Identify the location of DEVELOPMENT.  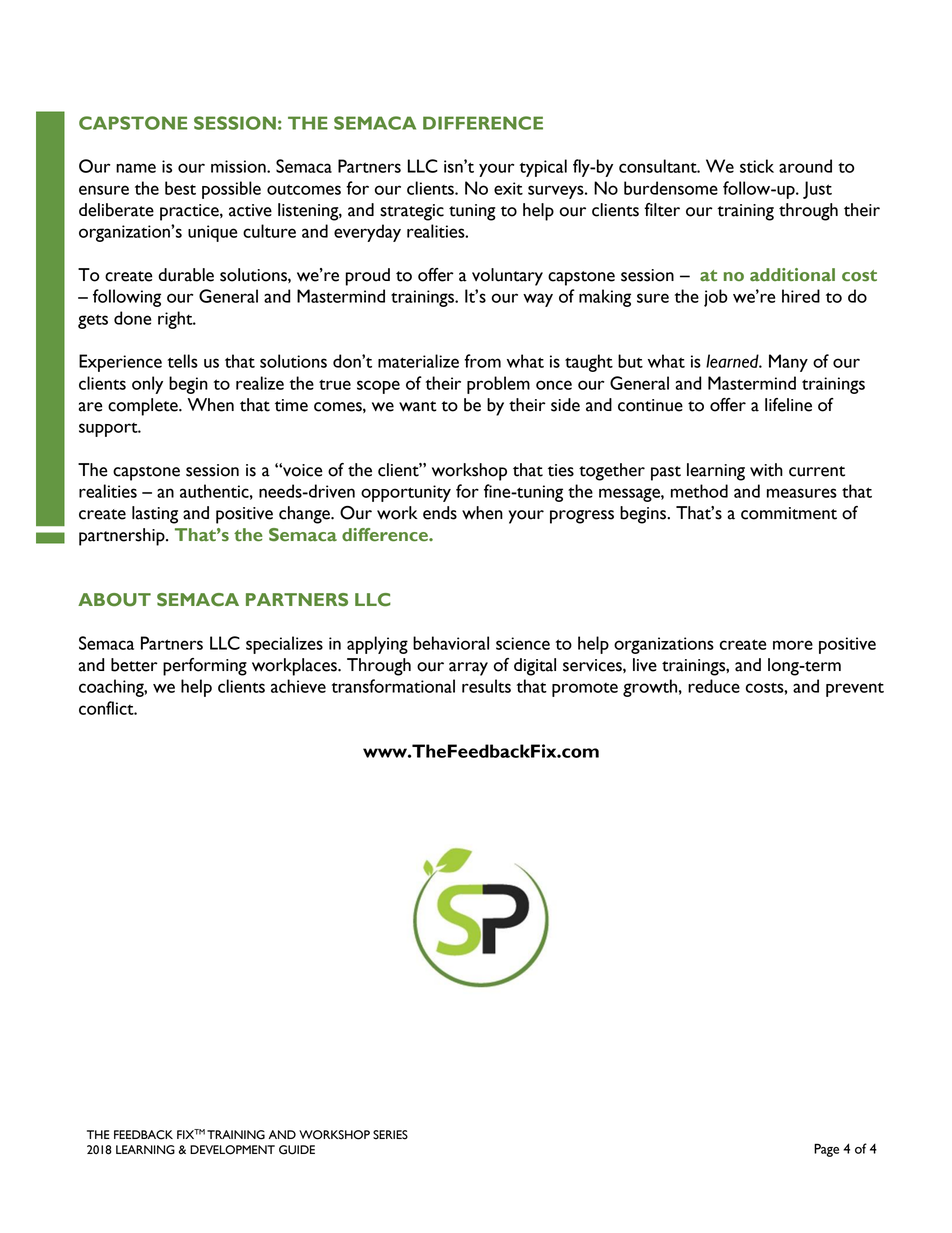
(232, 1150).
